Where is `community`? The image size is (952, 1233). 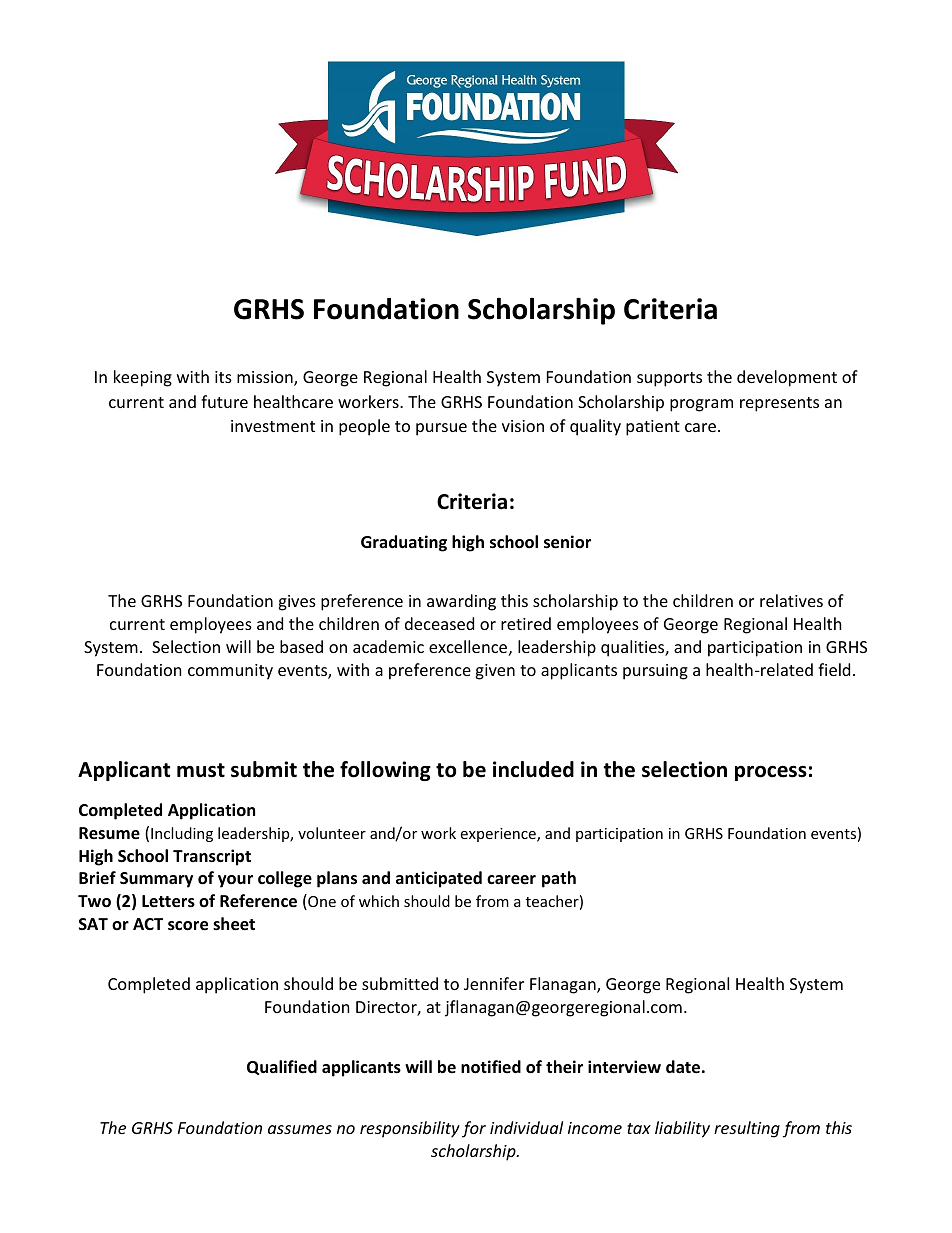
community is located at coordinates (230, 672).
